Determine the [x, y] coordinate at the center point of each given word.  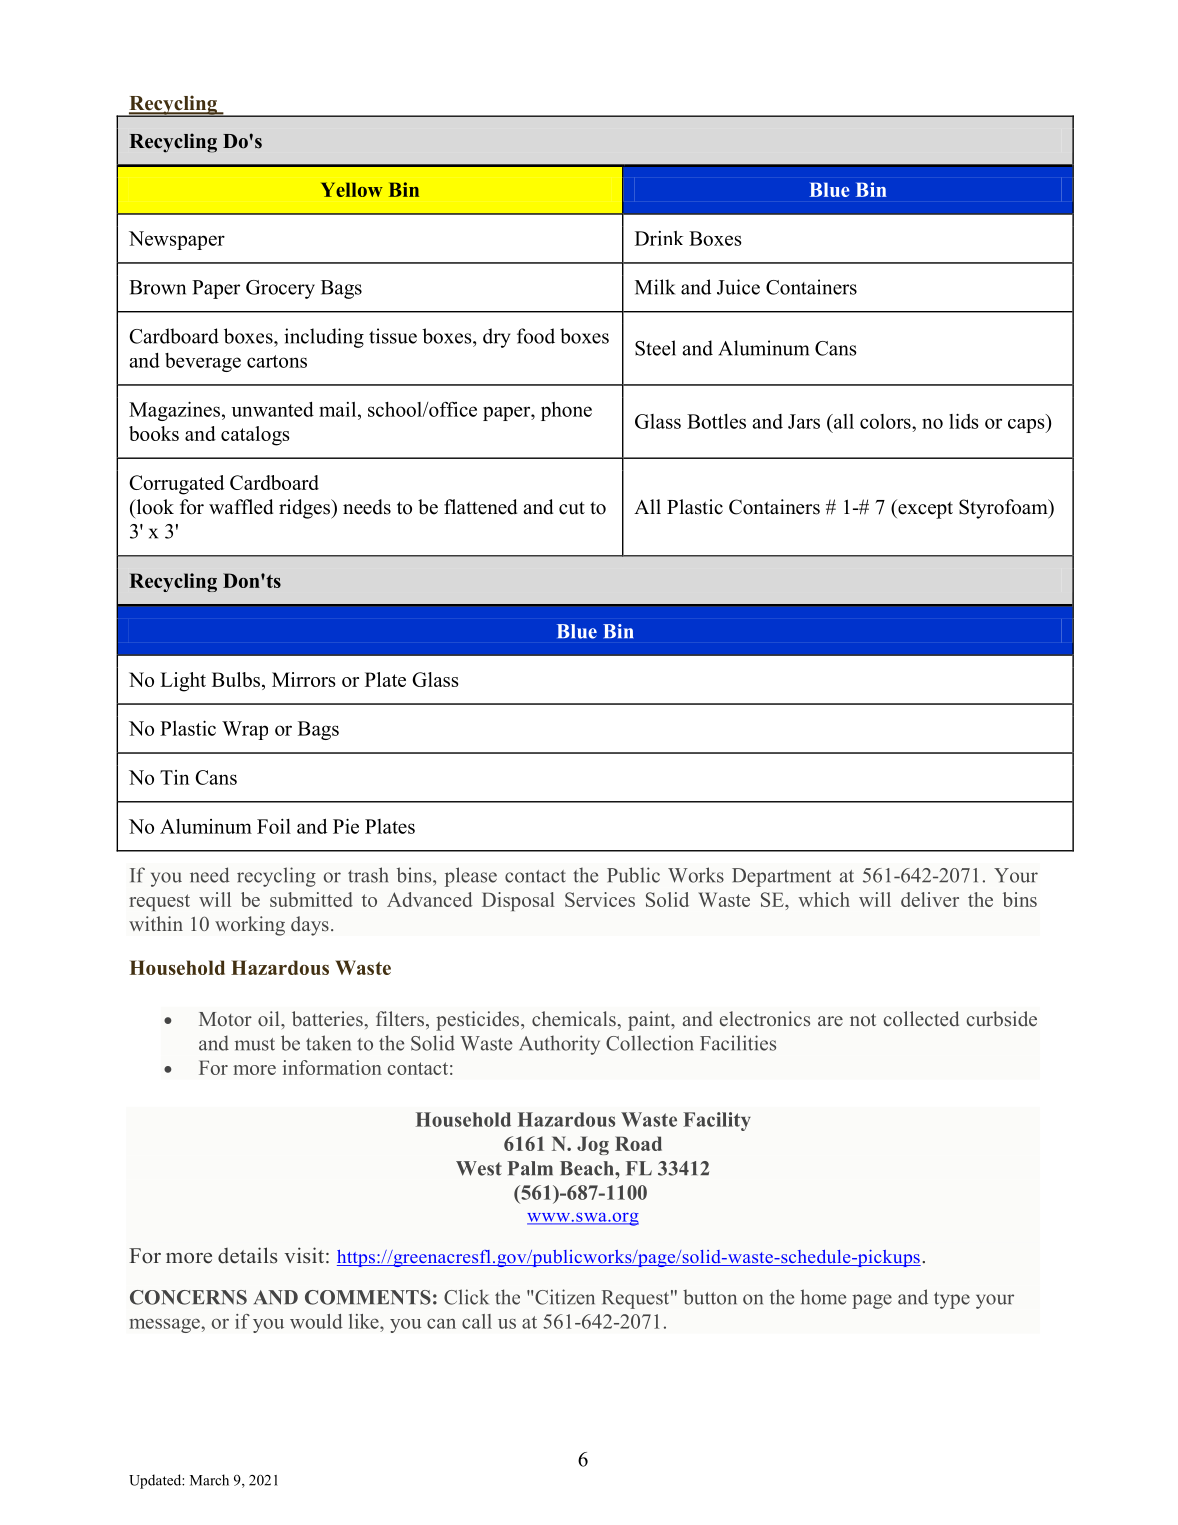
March [209, 1480]
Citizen [565, 1297]
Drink [659, 238]
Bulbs [236, 679]
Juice [738, 287]
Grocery [280, 289]
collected [921, 1019]
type [952, 1300]
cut [572, 508]
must [255, 1044]
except [924, 509]
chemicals [575, 1019]
